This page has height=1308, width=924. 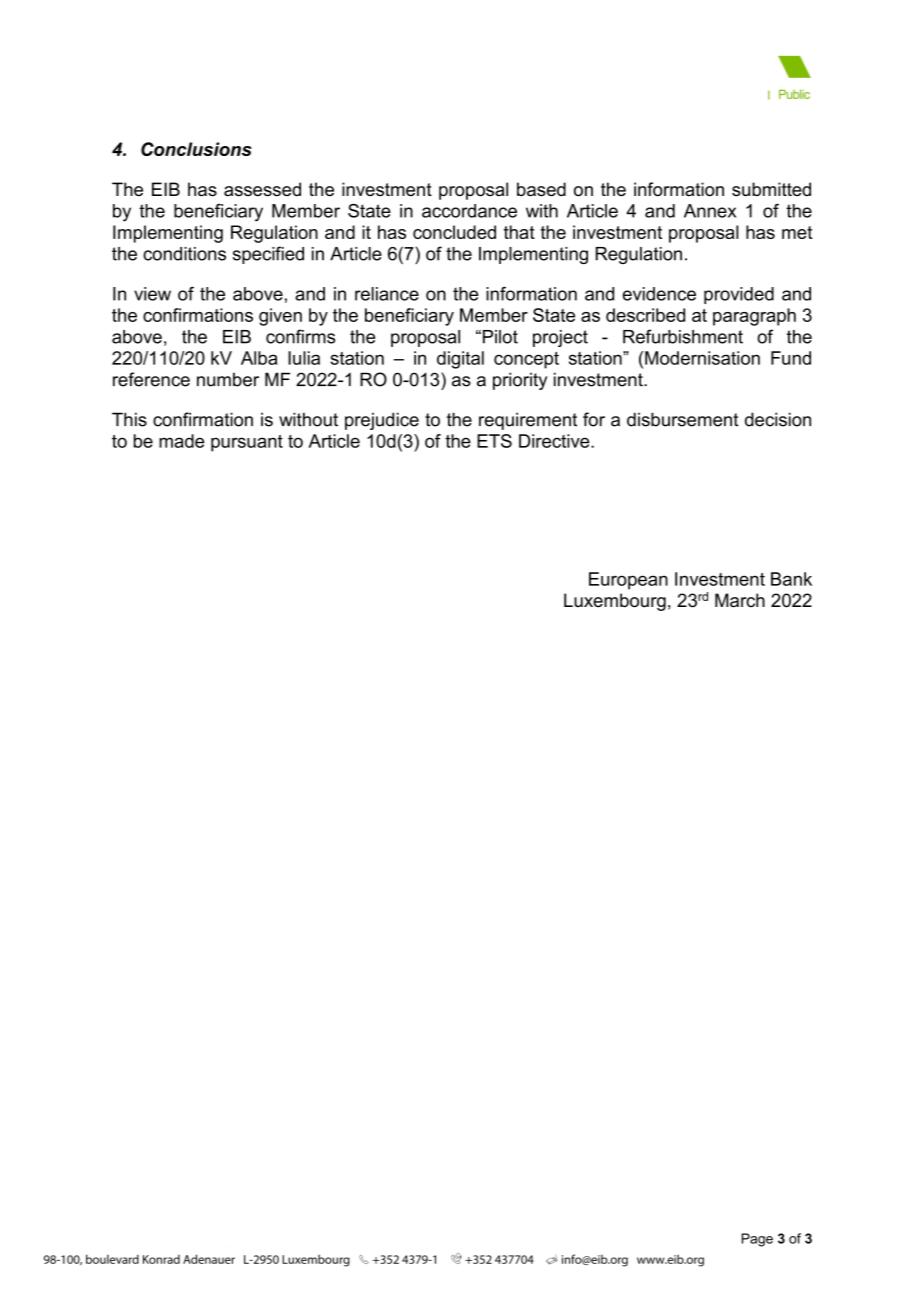 What do you see at coordinates (129, 419) in the page?
I see `This` at bounding box center [129, 419].
